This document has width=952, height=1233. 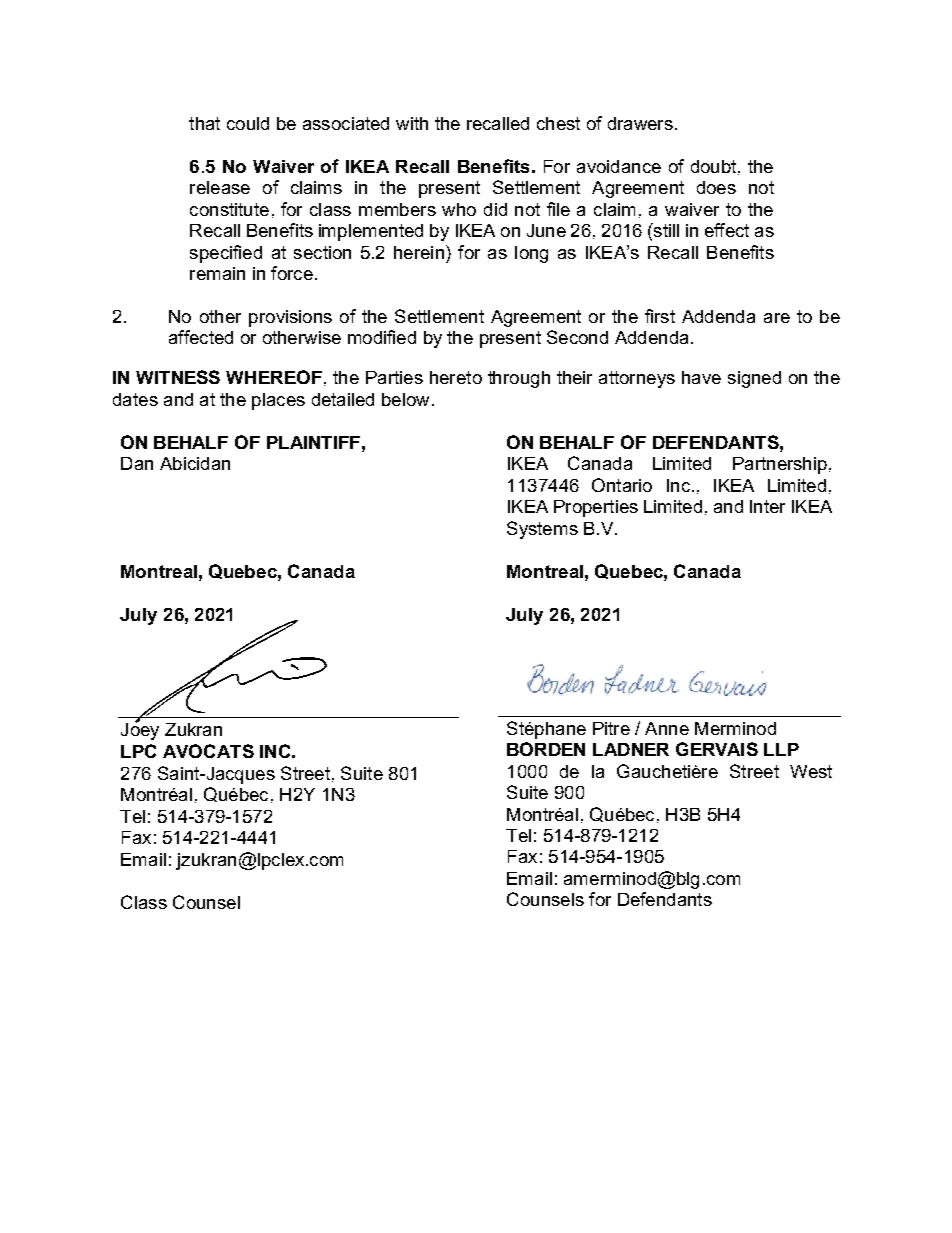 I want to click on with, so click(x=412, y=123).
